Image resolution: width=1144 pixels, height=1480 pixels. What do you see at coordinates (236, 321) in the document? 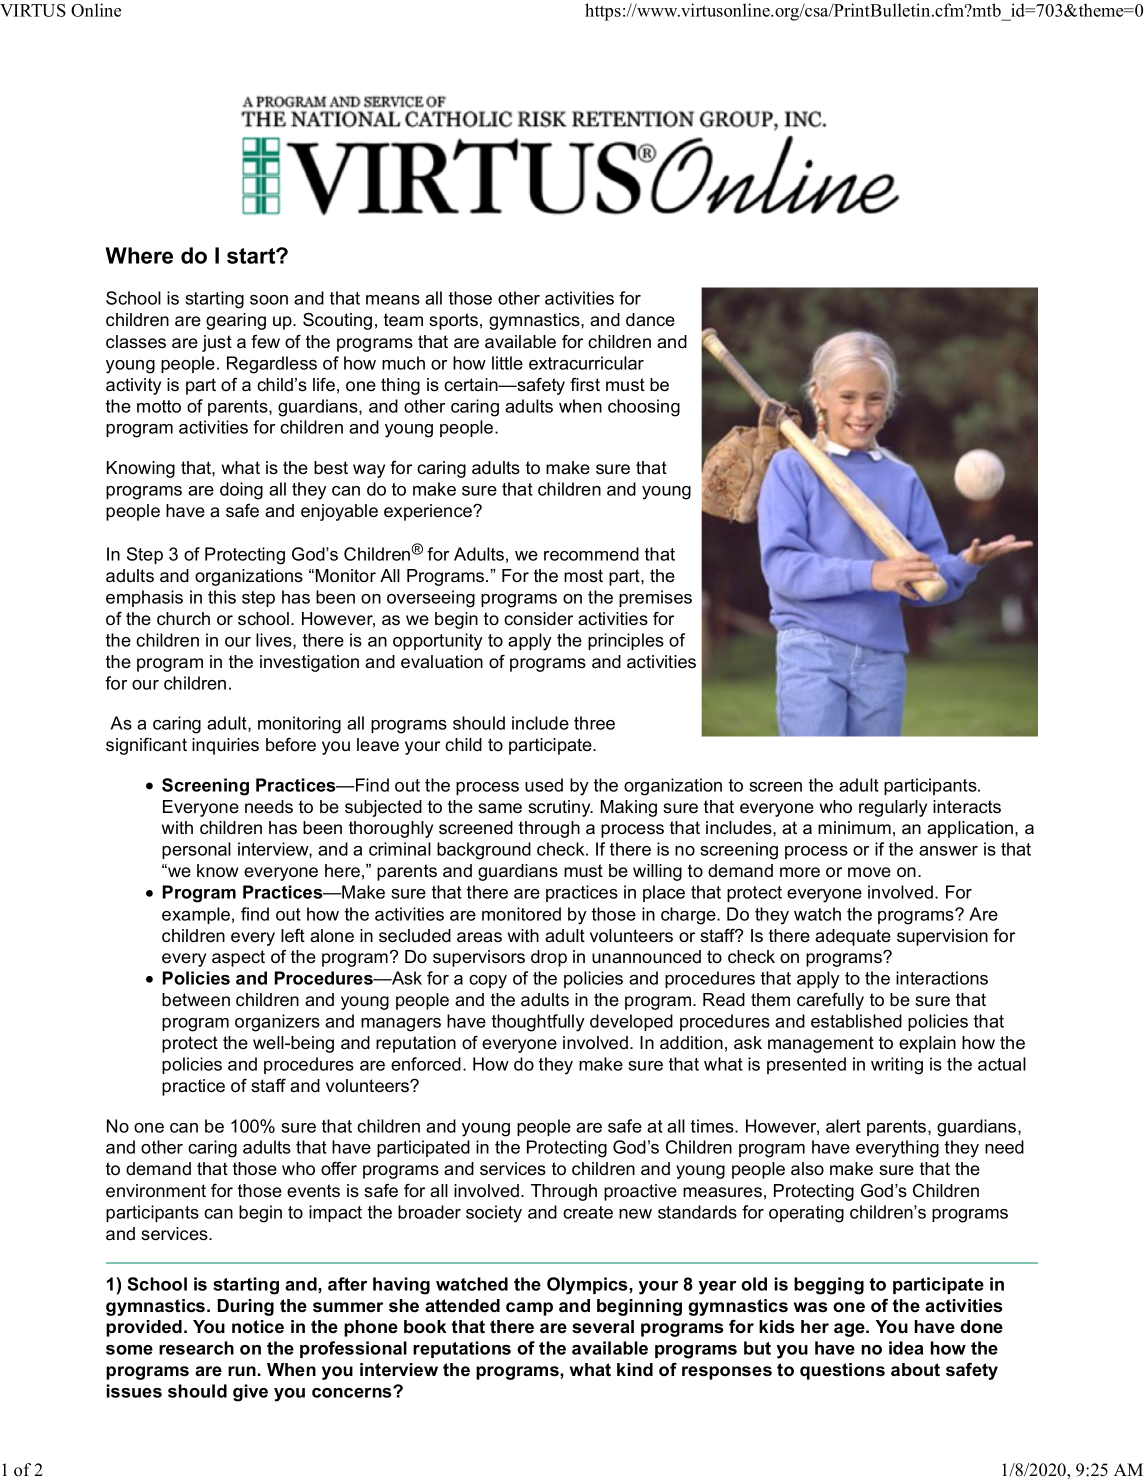
I see `gearing` at bounding box center [236, 321].
